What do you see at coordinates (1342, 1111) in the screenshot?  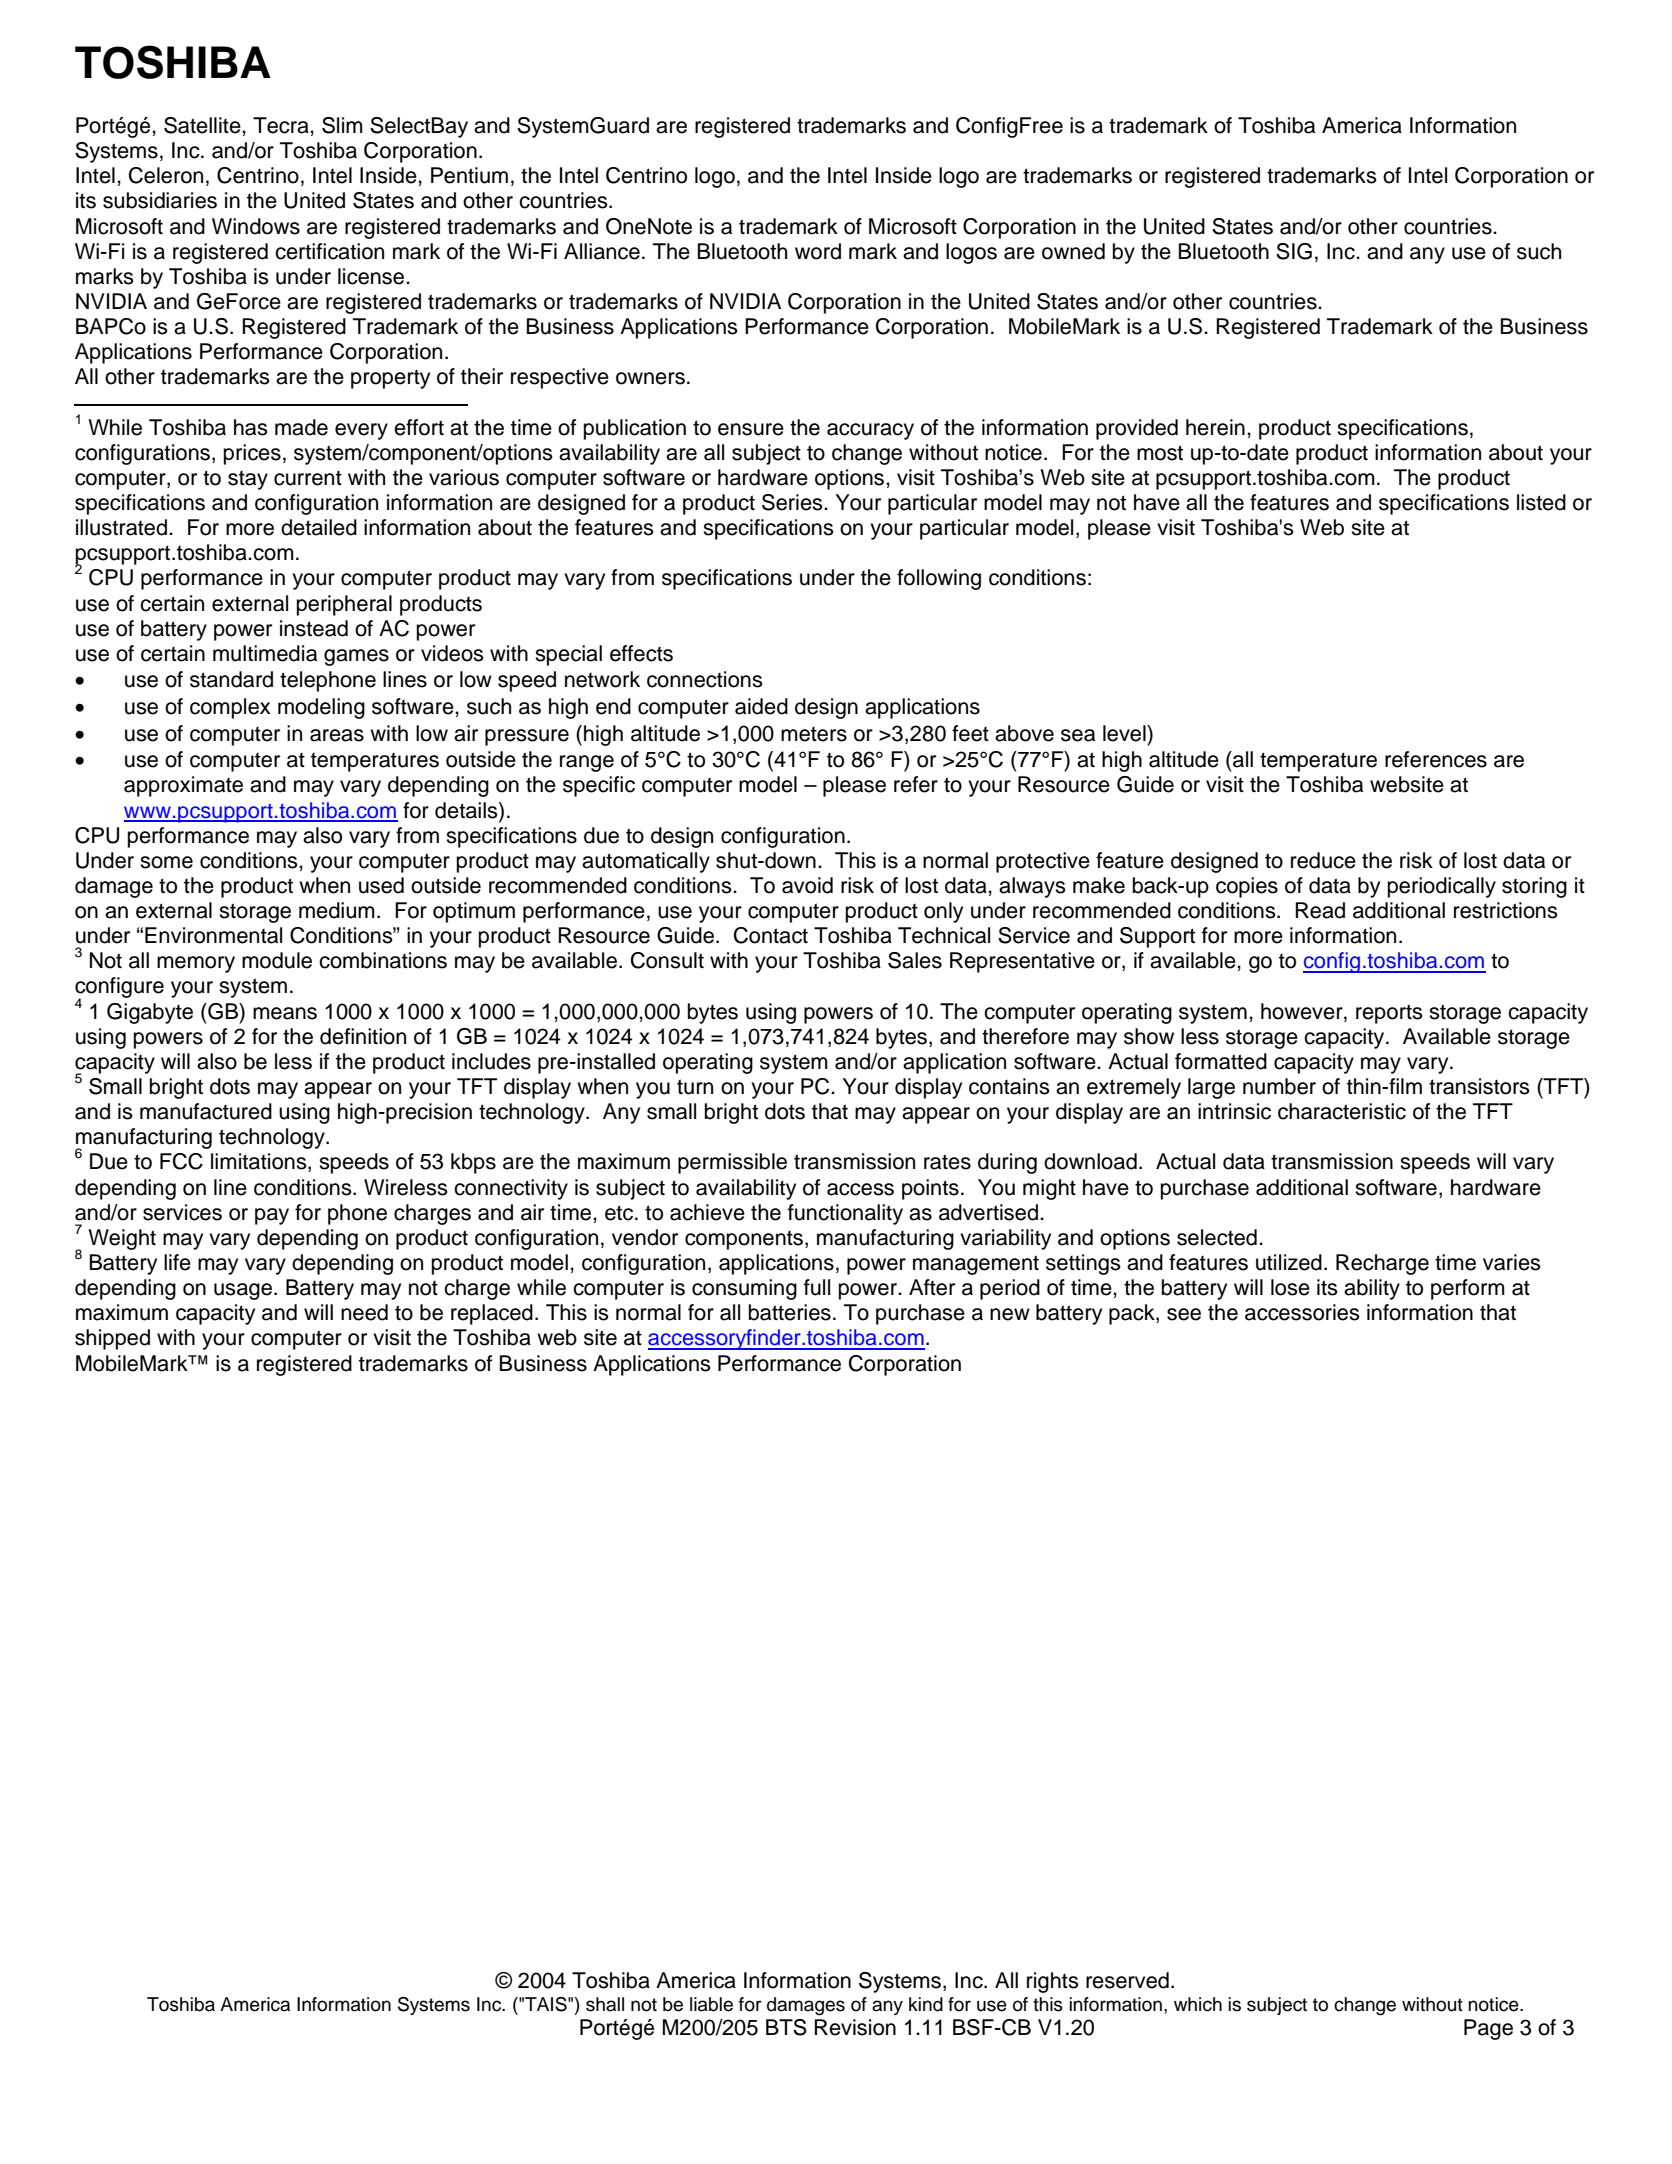 I see `characteristic` at bounding box center [1342, 1111].
